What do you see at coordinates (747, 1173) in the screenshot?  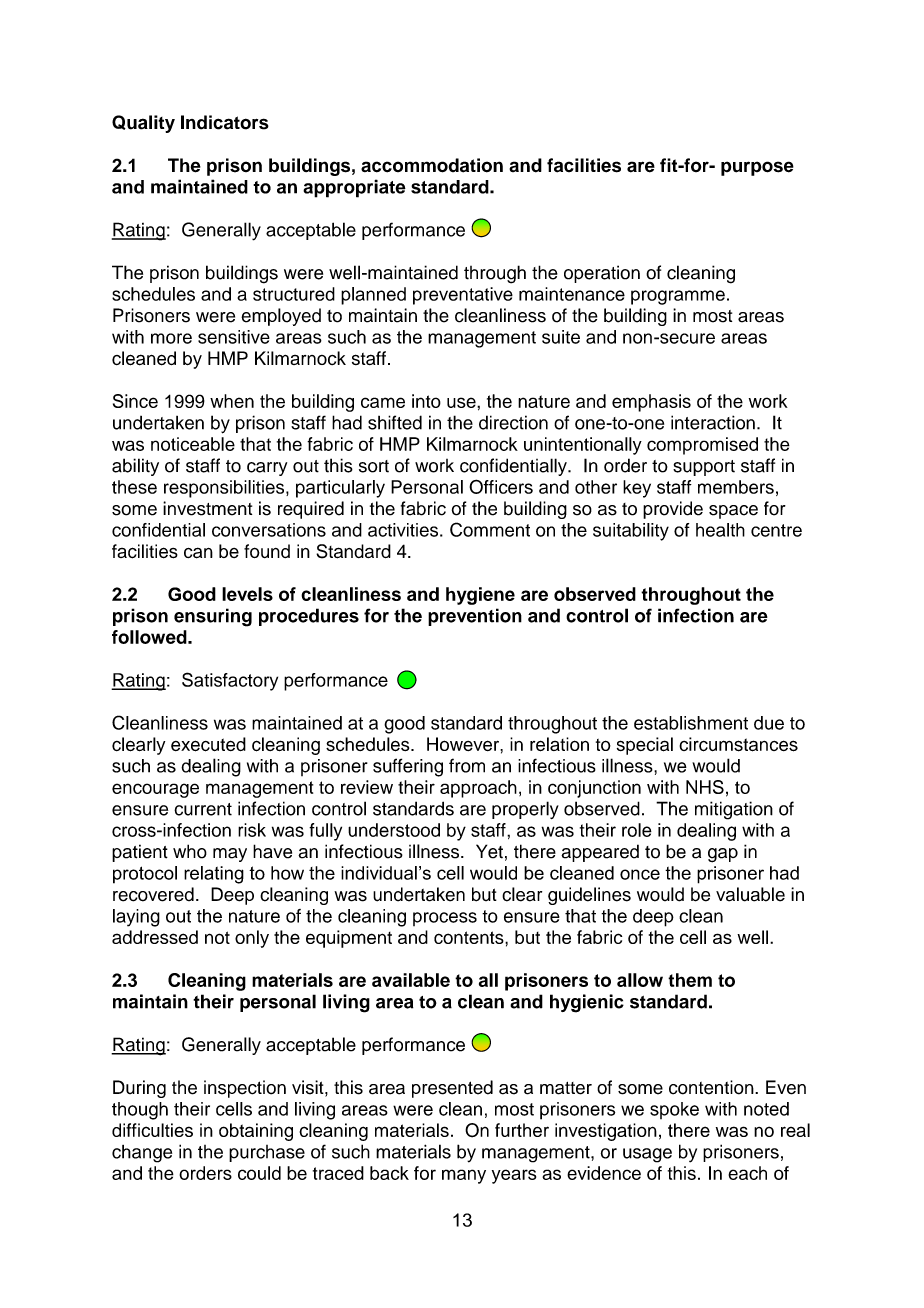 I see `each` at bounding box center [747, 1173].
